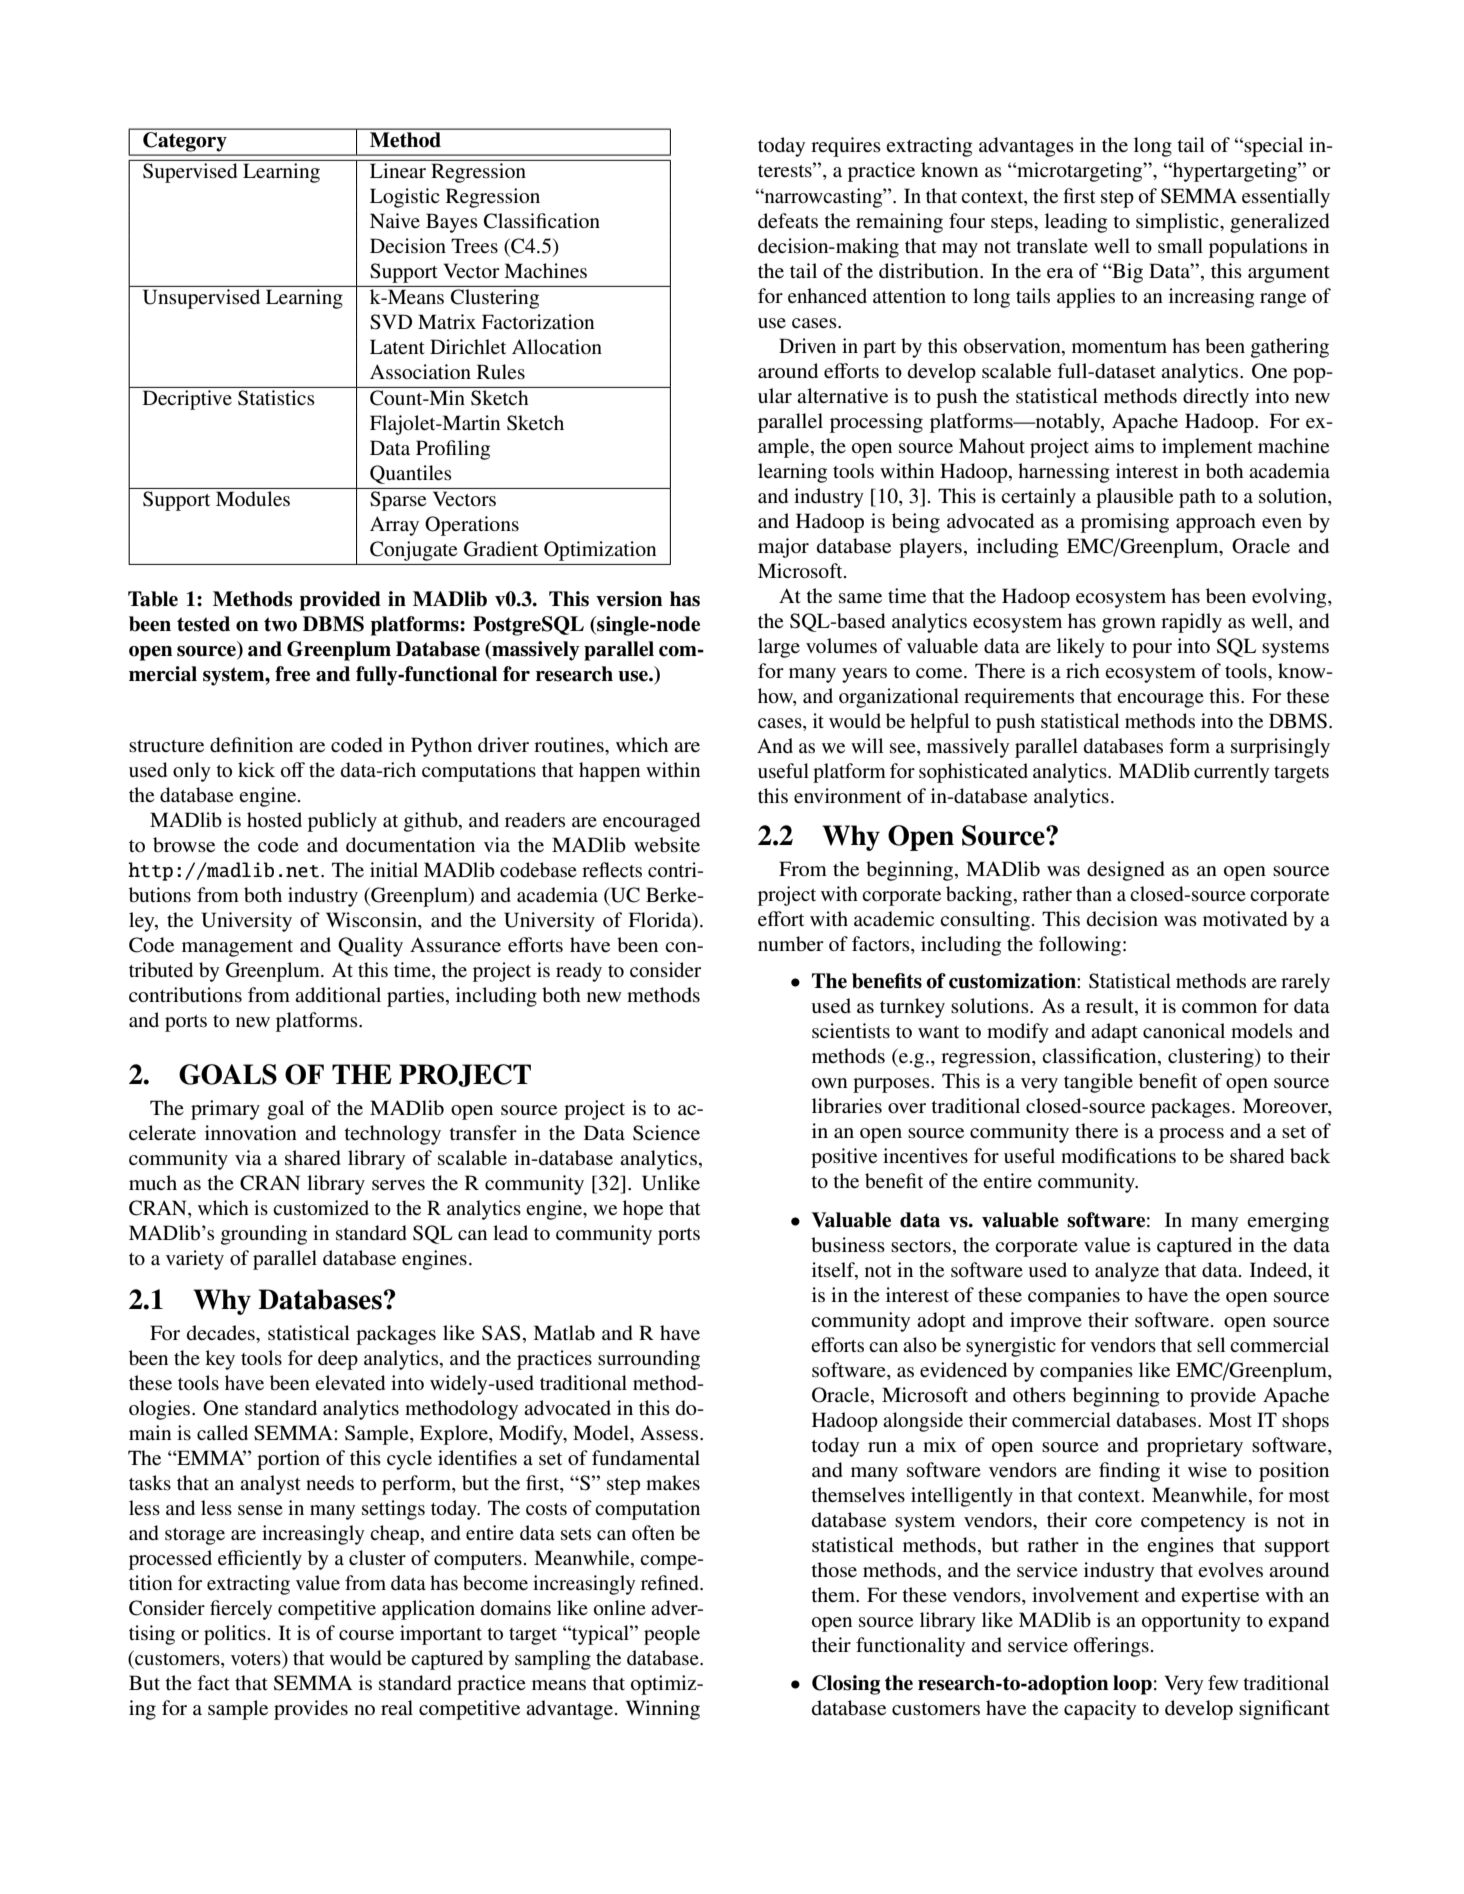 The image size is (1464, 1894). Describe the element at coordinates (1245, 919) in the page. I see `motivated` at that location.
